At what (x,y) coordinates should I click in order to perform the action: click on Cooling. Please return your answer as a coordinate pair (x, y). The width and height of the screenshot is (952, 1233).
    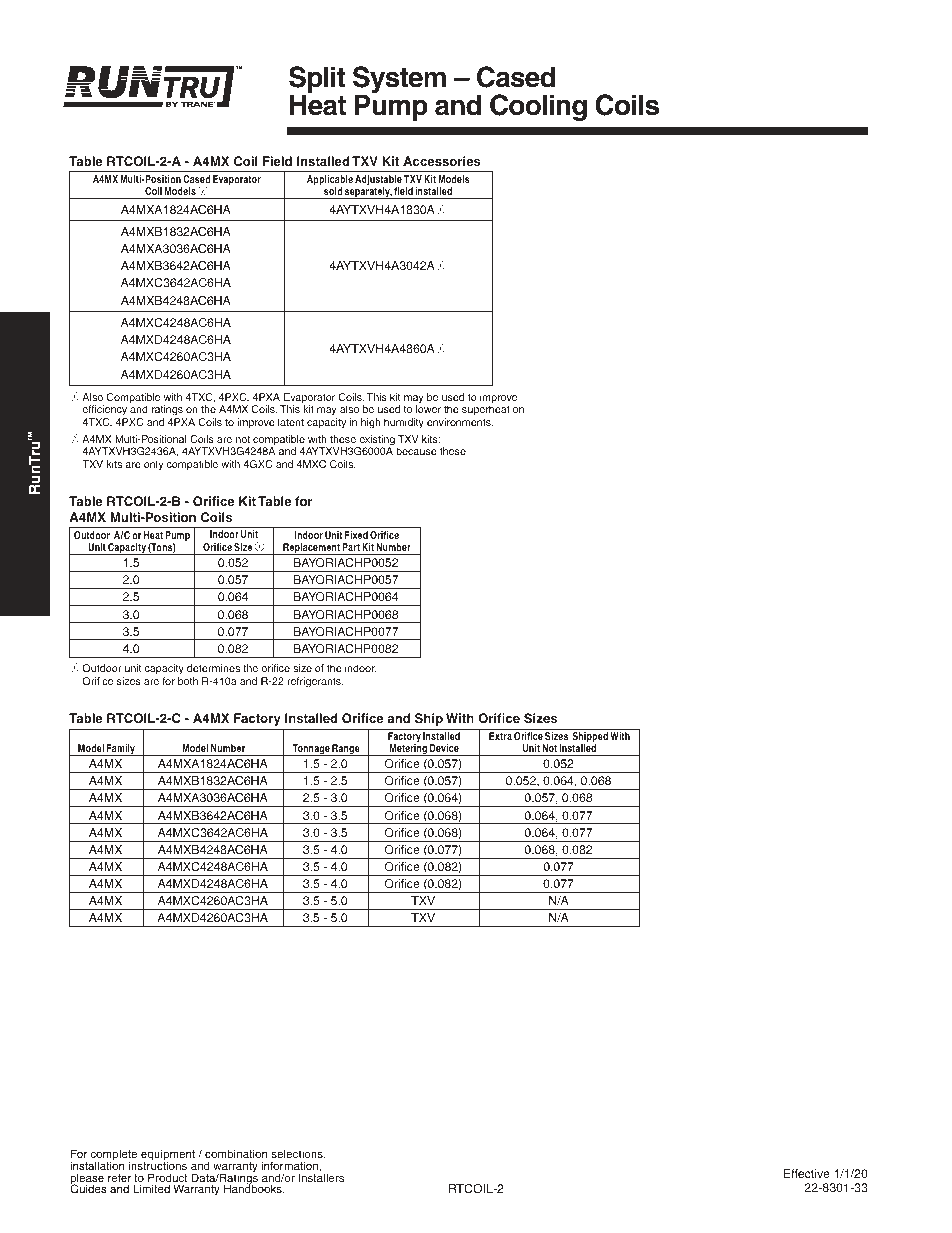
    Looking at the image, I should click on (538, 107).
